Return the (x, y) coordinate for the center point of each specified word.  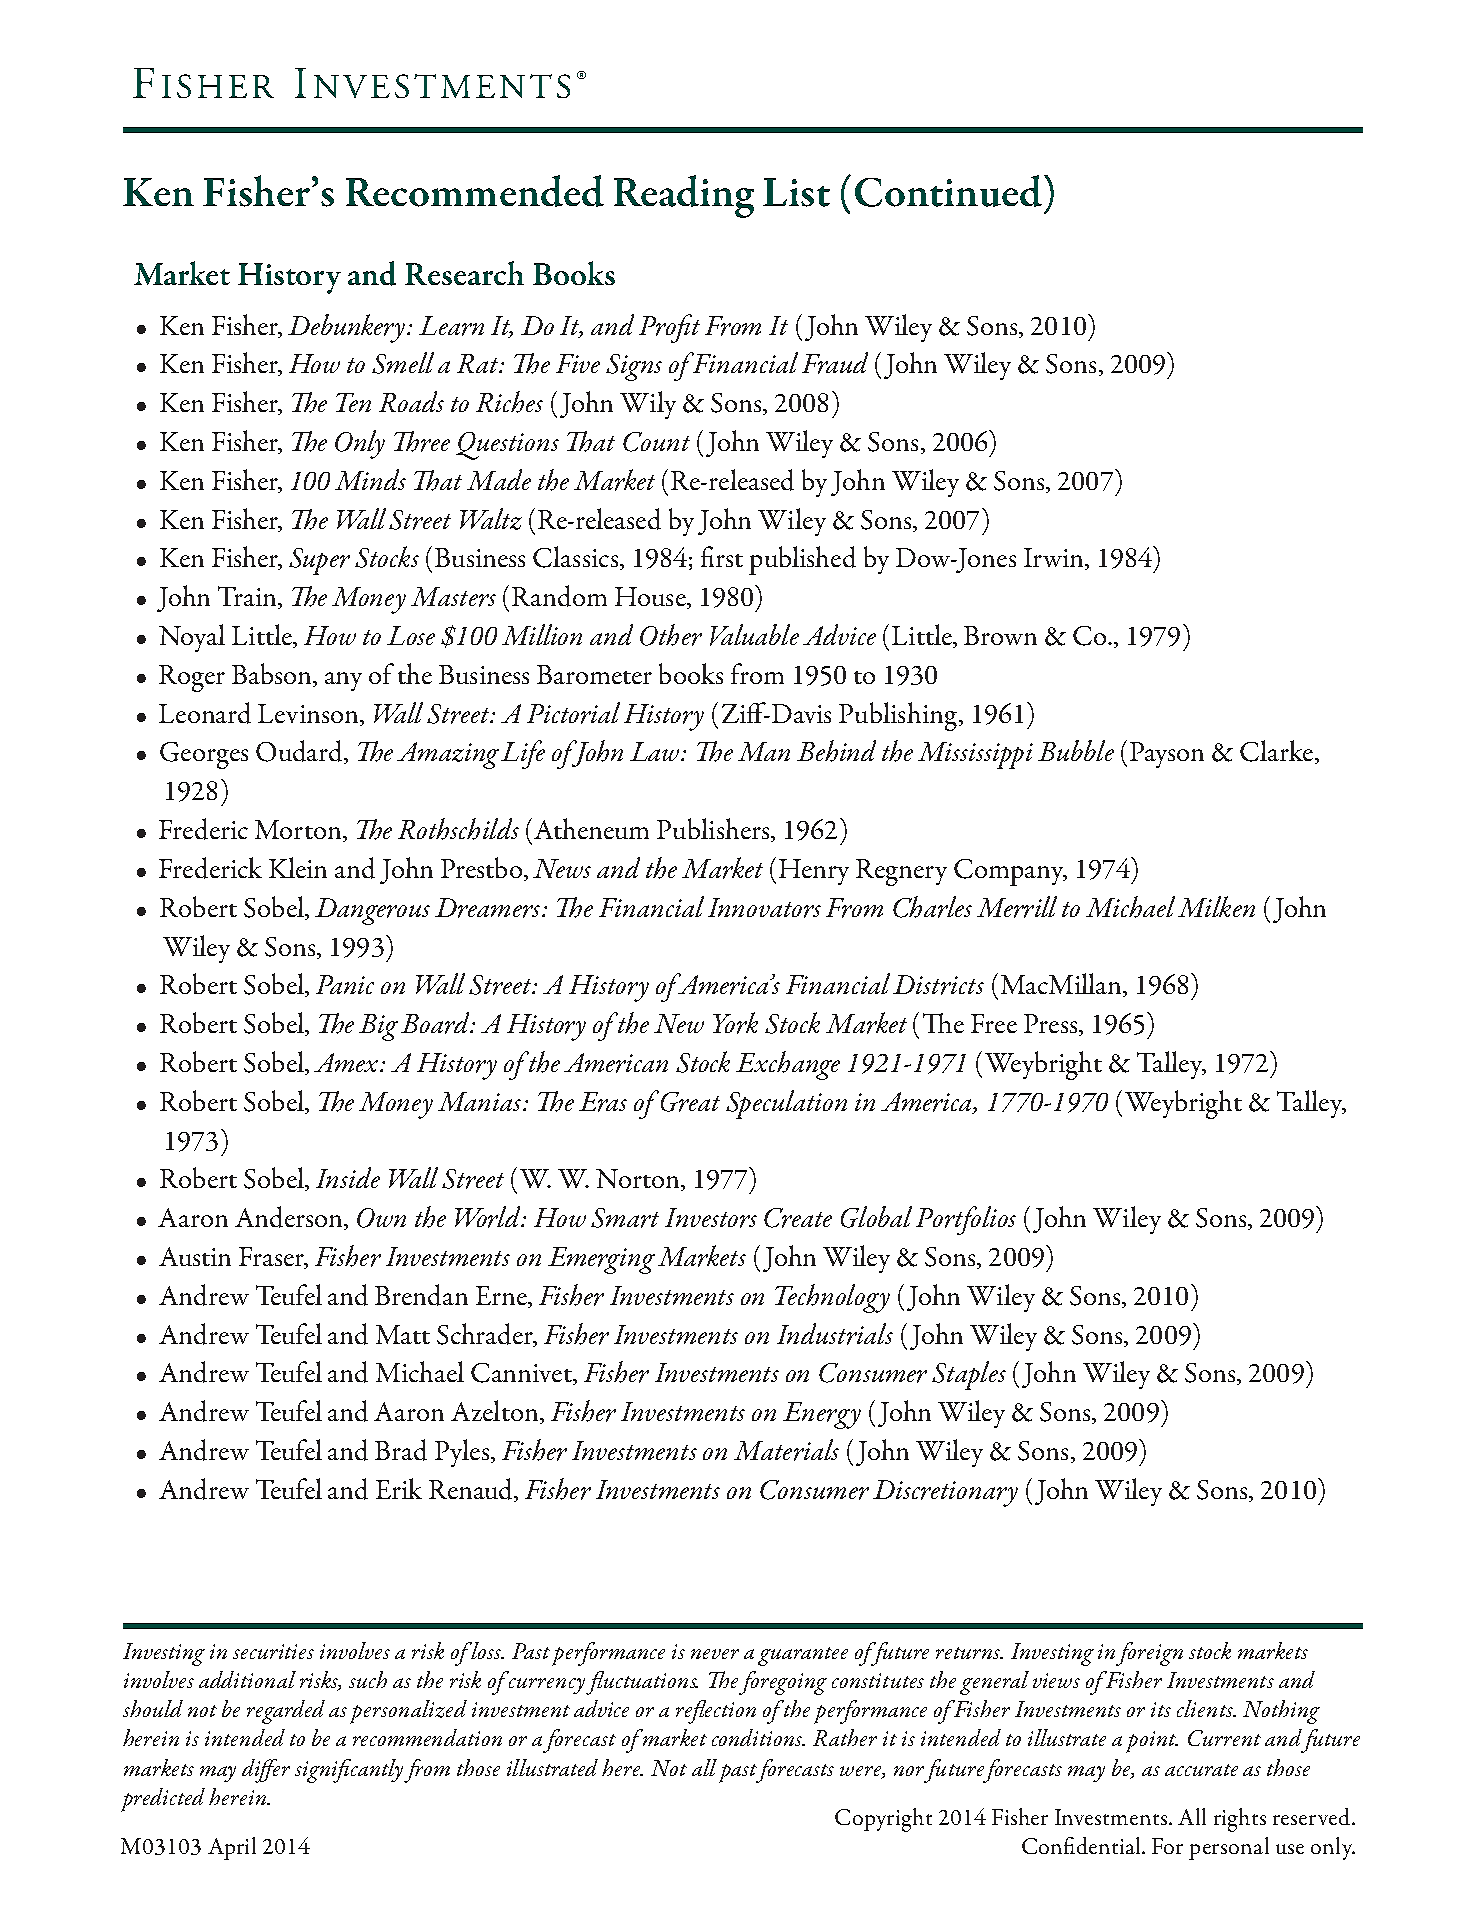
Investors (711, 1218)
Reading (684, 196)
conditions (758, 1737)
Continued (948, 191)
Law (656, 751)
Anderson (290, 1218)
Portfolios (966, 1220)
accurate (1201, 1770)
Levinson (309, 715)
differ (266, 1771)
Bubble (1076, 750)
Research (464, 273)
